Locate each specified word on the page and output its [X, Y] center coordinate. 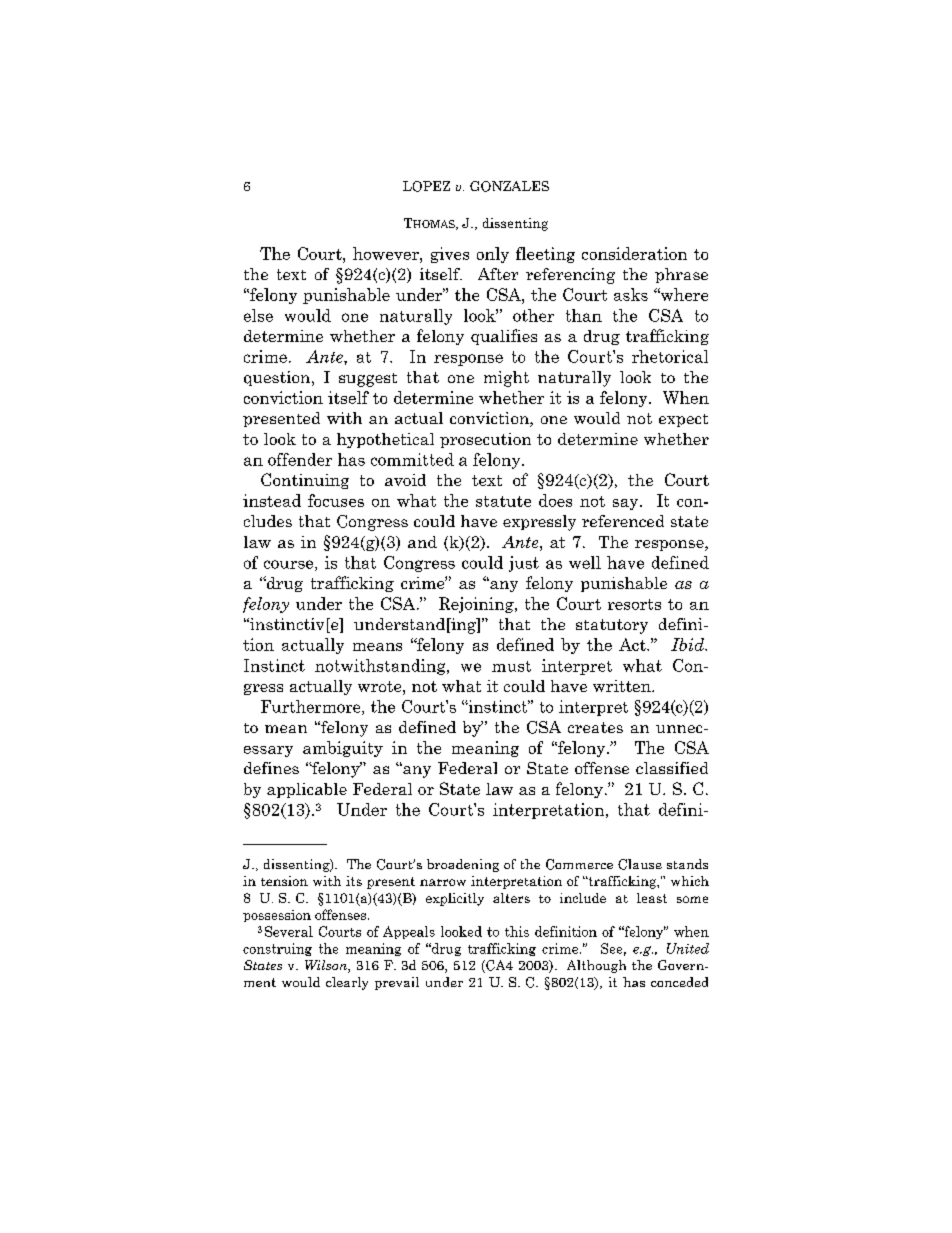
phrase [681, 275]
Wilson [327, 966]
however [387, 253]
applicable [307, 790]
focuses [336, 500]
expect [683, 420]
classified [672, 768]
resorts [634, 604]
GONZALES [509, 186]
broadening [463, 865]
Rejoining [477, 605]
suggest [368, 380]
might [506, 379]
